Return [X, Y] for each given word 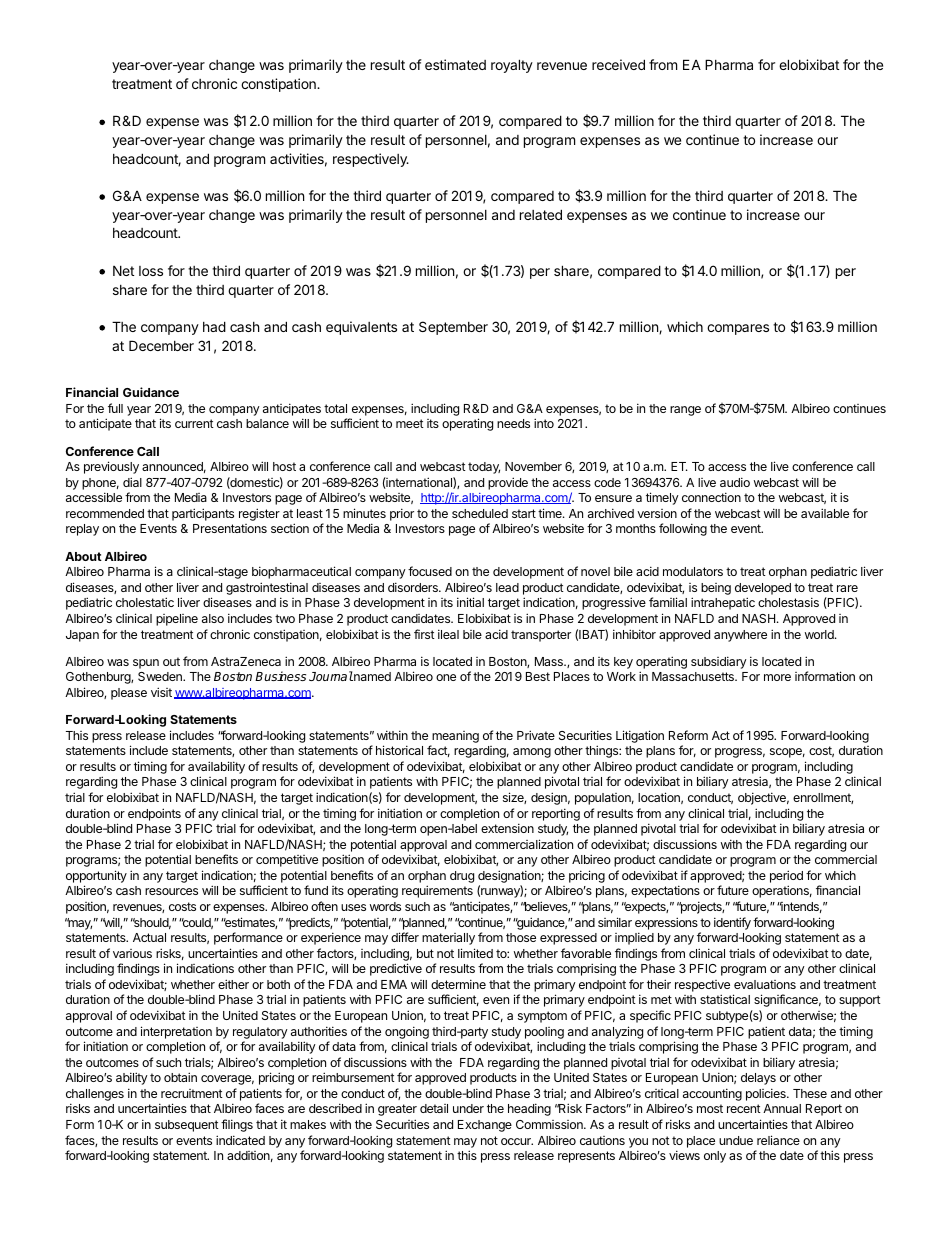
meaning [455, 737]
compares [738, 329]
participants [203, 514]
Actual [149, 937]
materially [448, 939]
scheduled [480, 513]
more [777, 677]
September [453, 328]
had [214, 326]
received [618, 64]
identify [732, 923]
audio [735, 482]
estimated [455, 64]
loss [151, 271]
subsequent [187, 1126]
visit [161, 692]
